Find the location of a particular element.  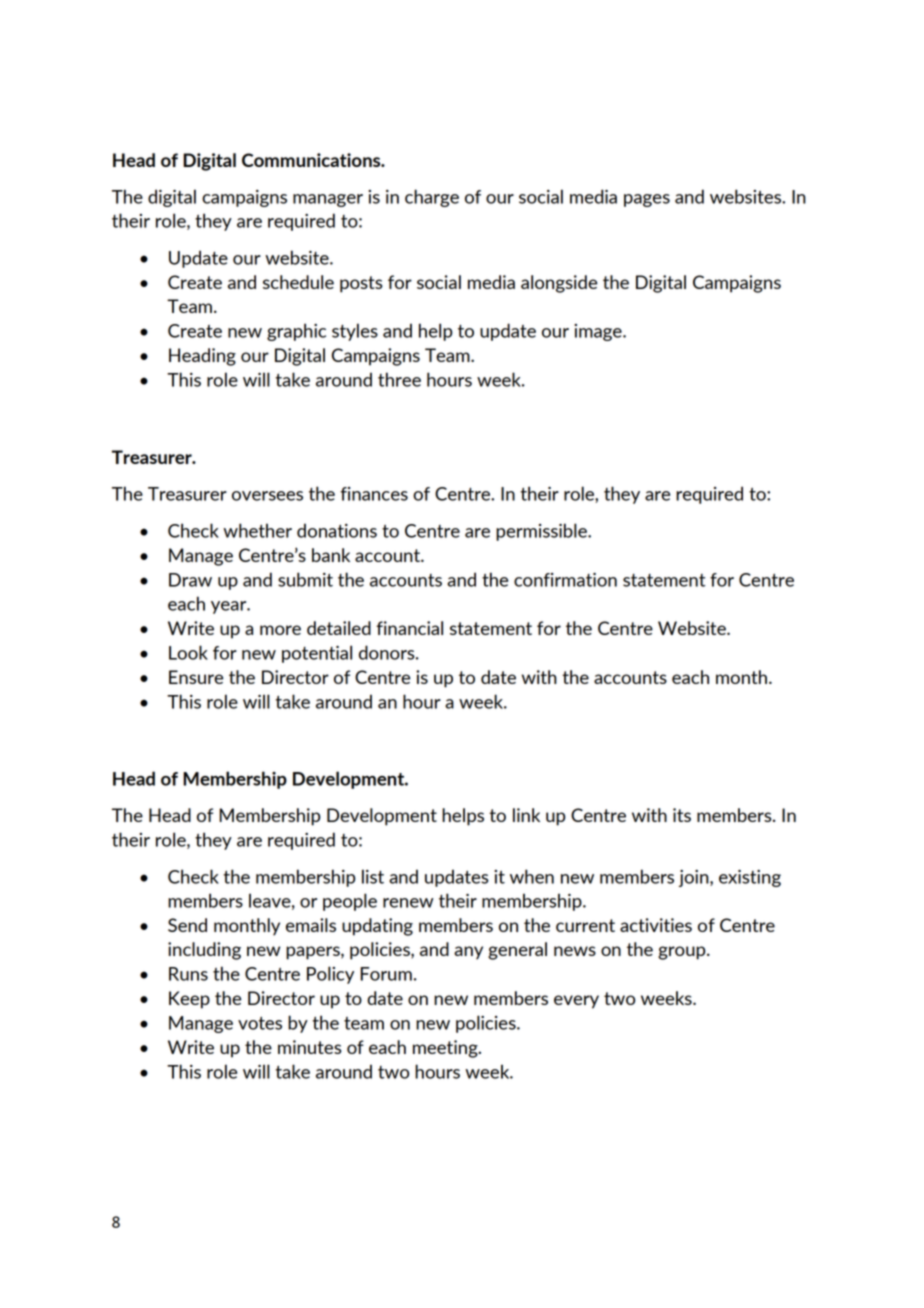

image is located at coordinates (599, 332).
